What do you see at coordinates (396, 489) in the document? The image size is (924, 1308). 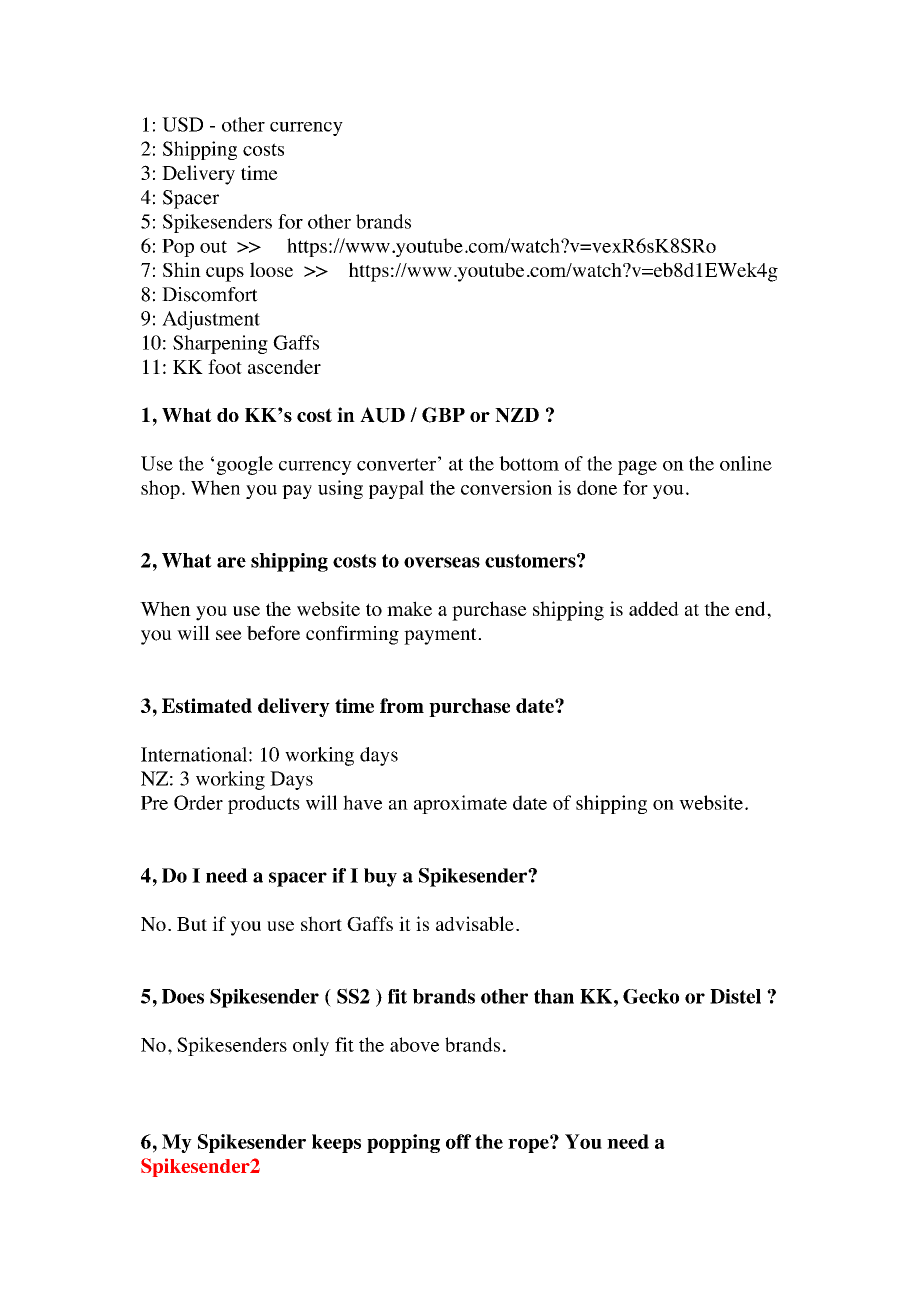 I see `paypal` at bounding box center [396, 489].
